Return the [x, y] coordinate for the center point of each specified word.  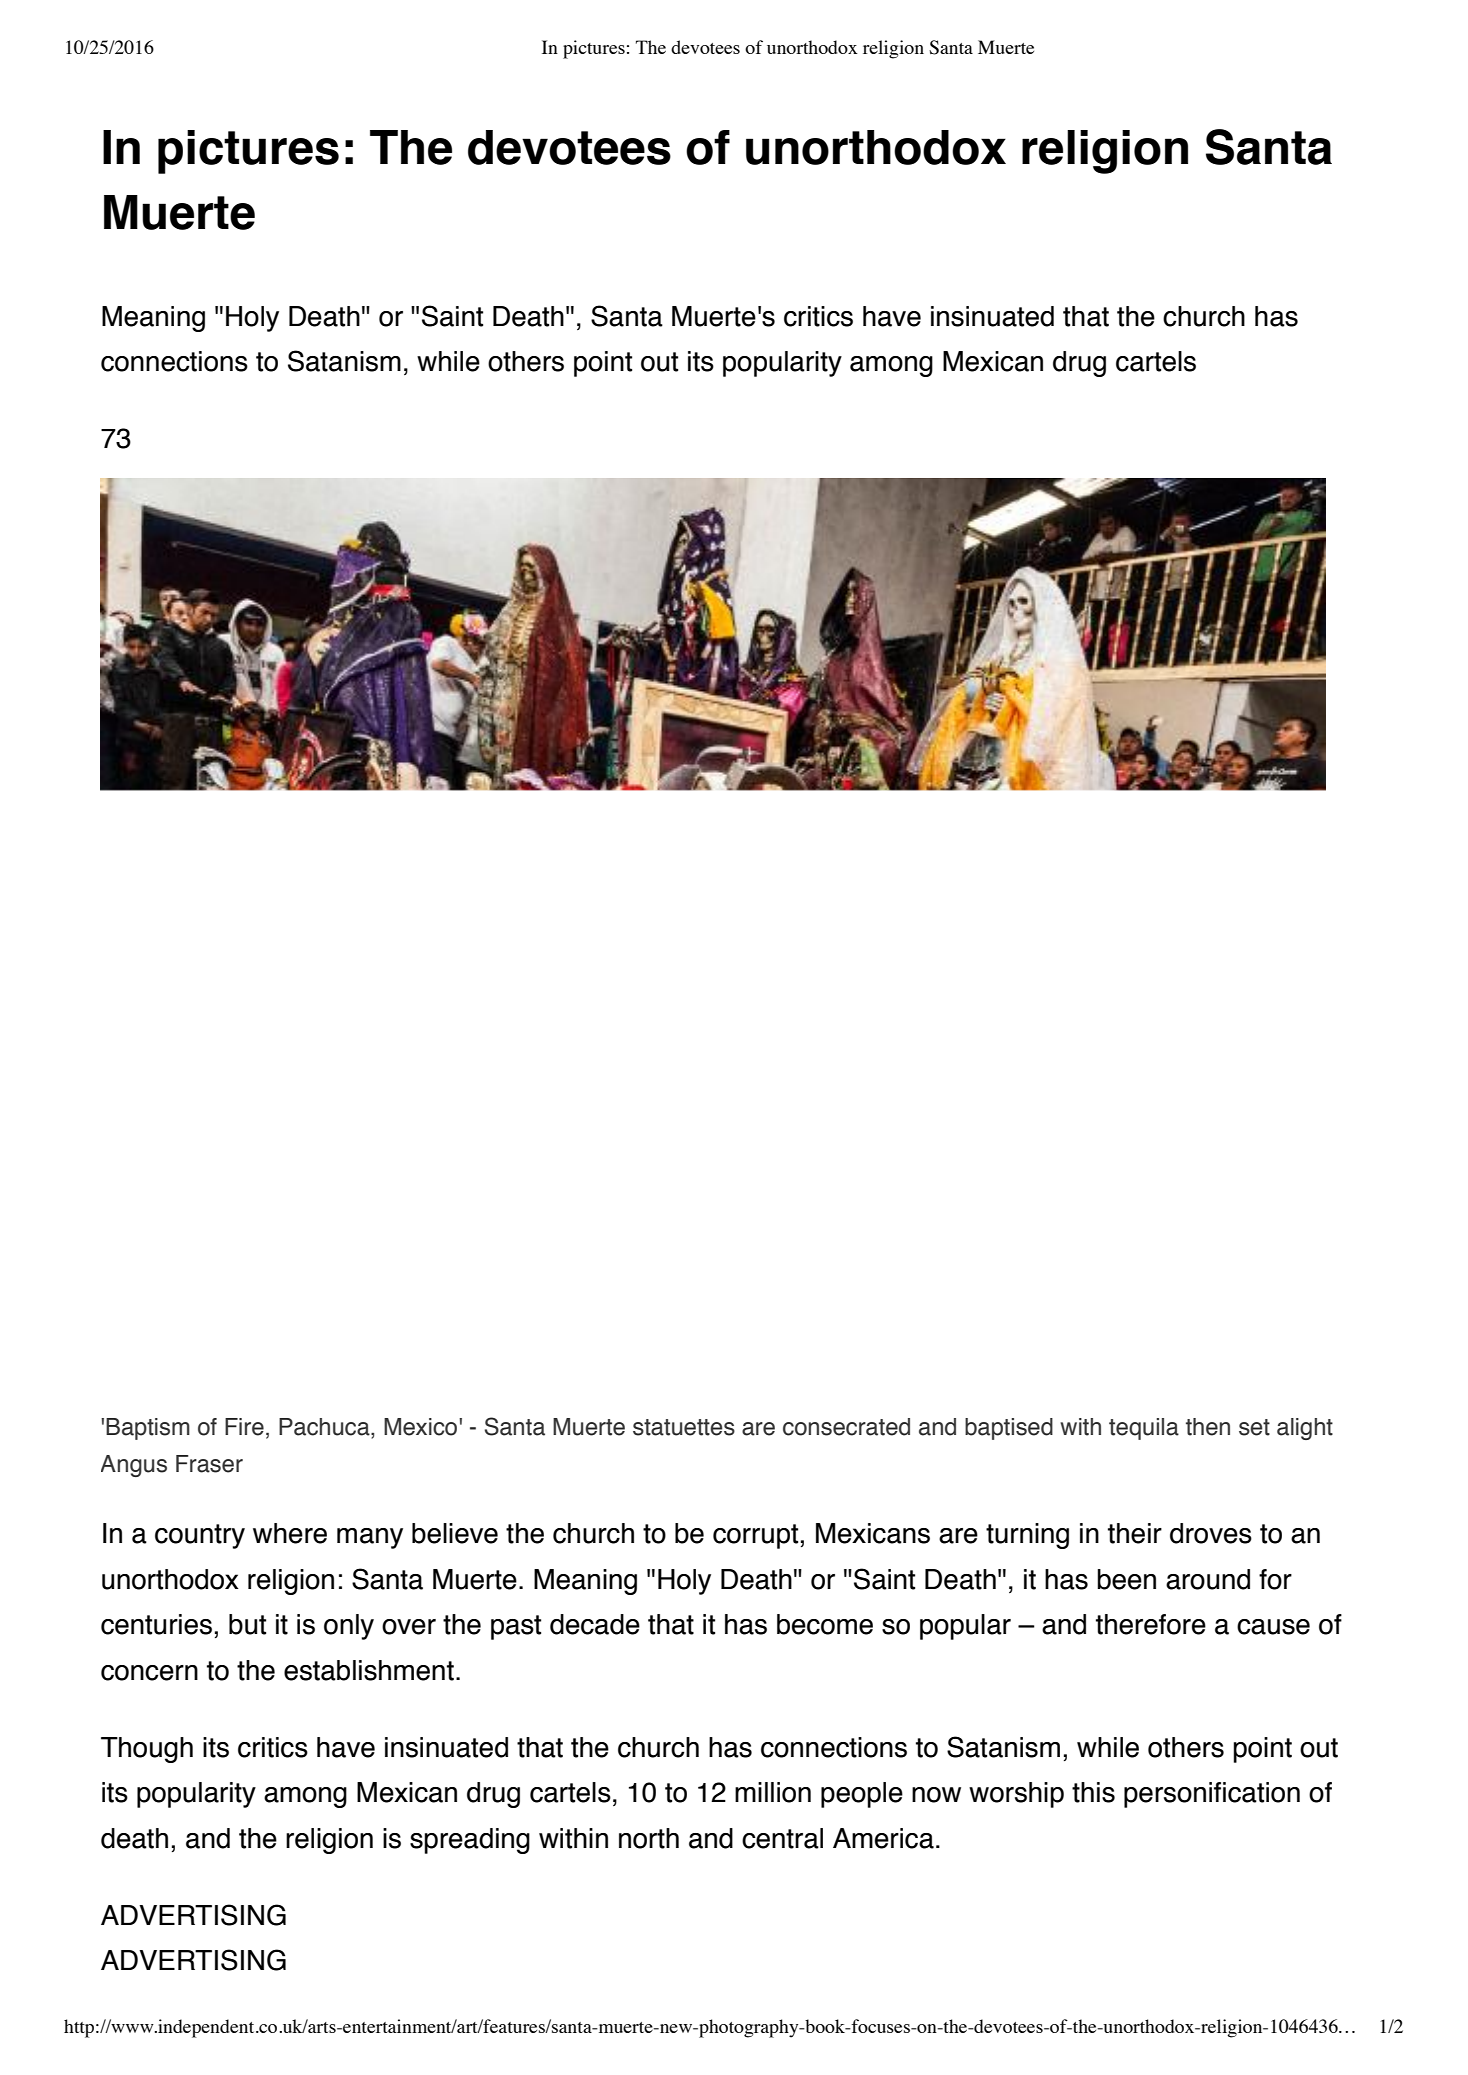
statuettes [684, 1427]
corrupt [755, 1536]
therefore [1151, 1624]
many [370, 1538]
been [1126, 1579]
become [825, 1624]
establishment [369, 1670]
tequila [1144, 1429]
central [782, 1838]
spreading [470, 1841]
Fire [244, 1427]
